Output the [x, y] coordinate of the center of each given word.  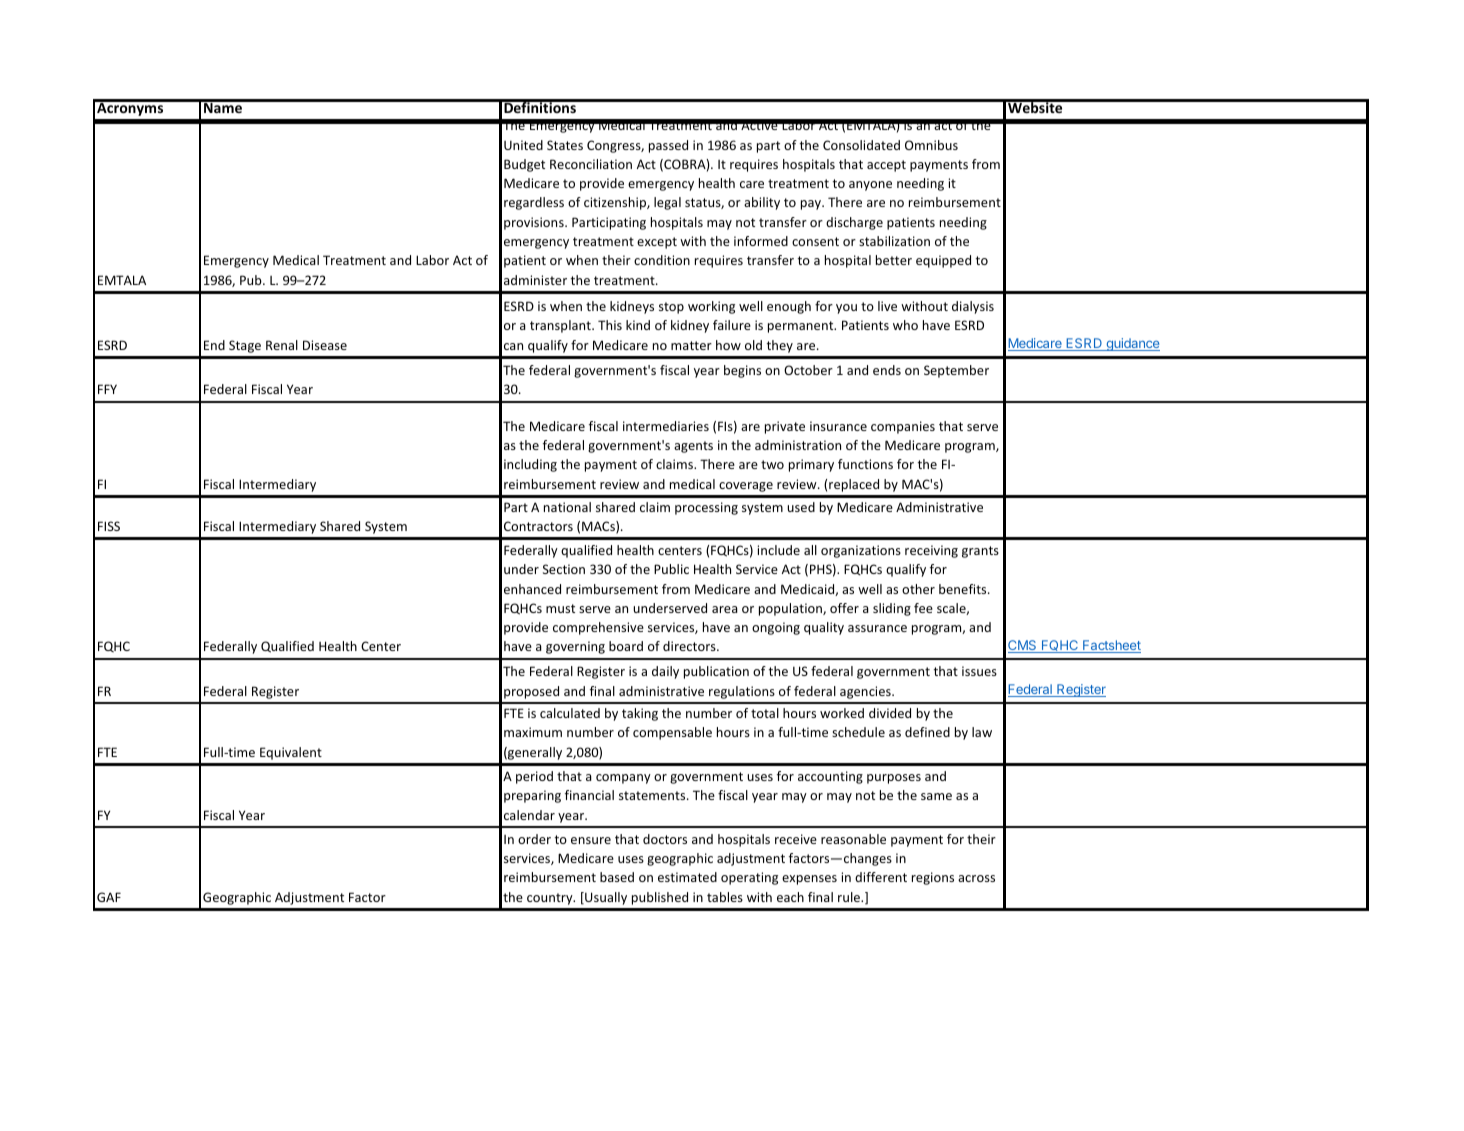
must [560, 608]
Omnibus [931, 145]
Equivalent [291, 753]
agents [693, 447]
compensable [672, 733]
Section [564, 569]
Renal [282, 345]
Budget [524, 165]
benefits [964, 589]
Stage [245, 346]
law [982, 732]
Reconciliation [591, 164]
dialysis [973, 307]
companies [903, 427]
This [610, 325]
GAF [109, 897]
